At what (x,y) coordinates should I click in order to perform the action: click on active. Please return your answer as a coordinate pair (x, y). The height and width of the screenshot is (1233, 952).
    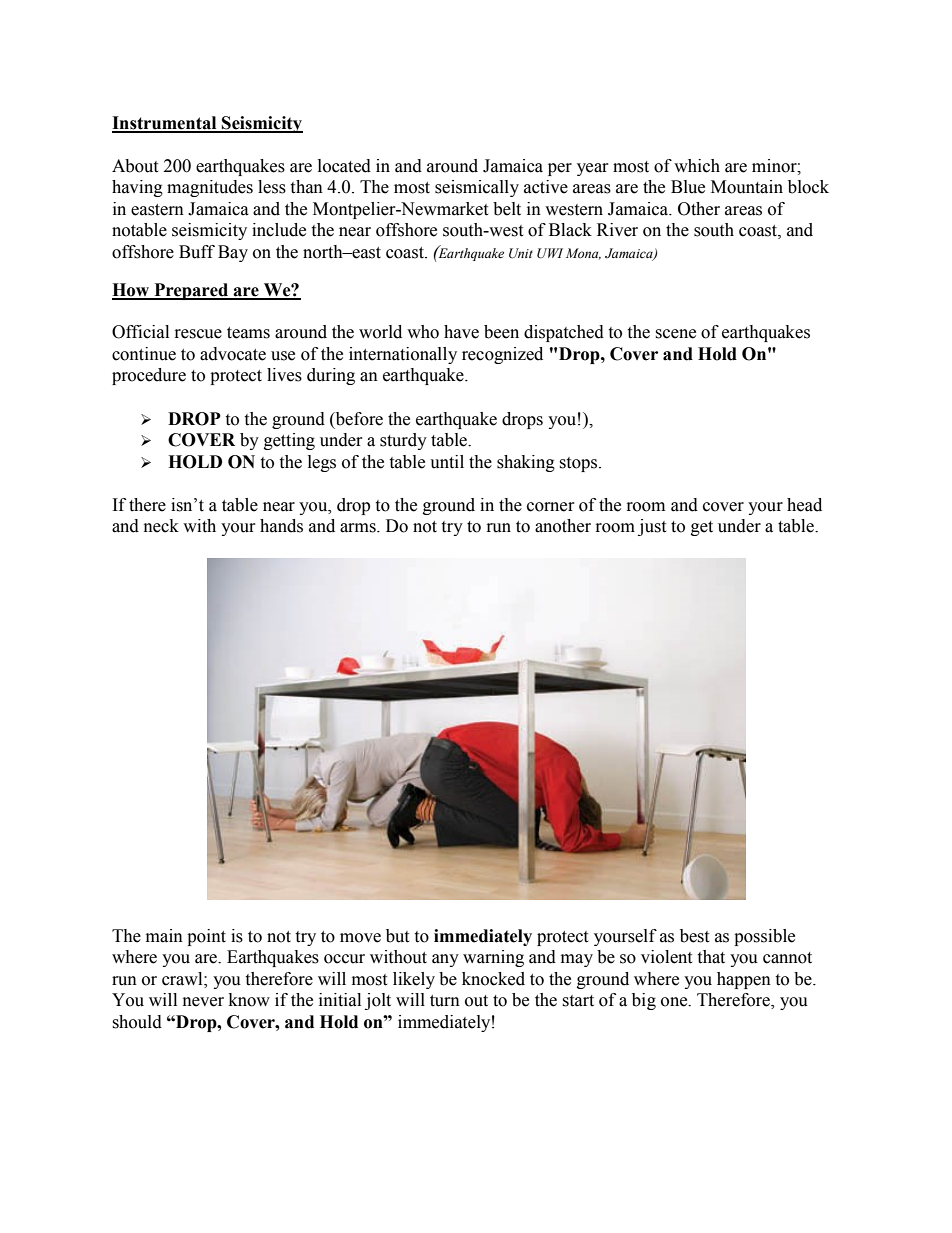
    Looking at the image, I should click on (546, 187).
